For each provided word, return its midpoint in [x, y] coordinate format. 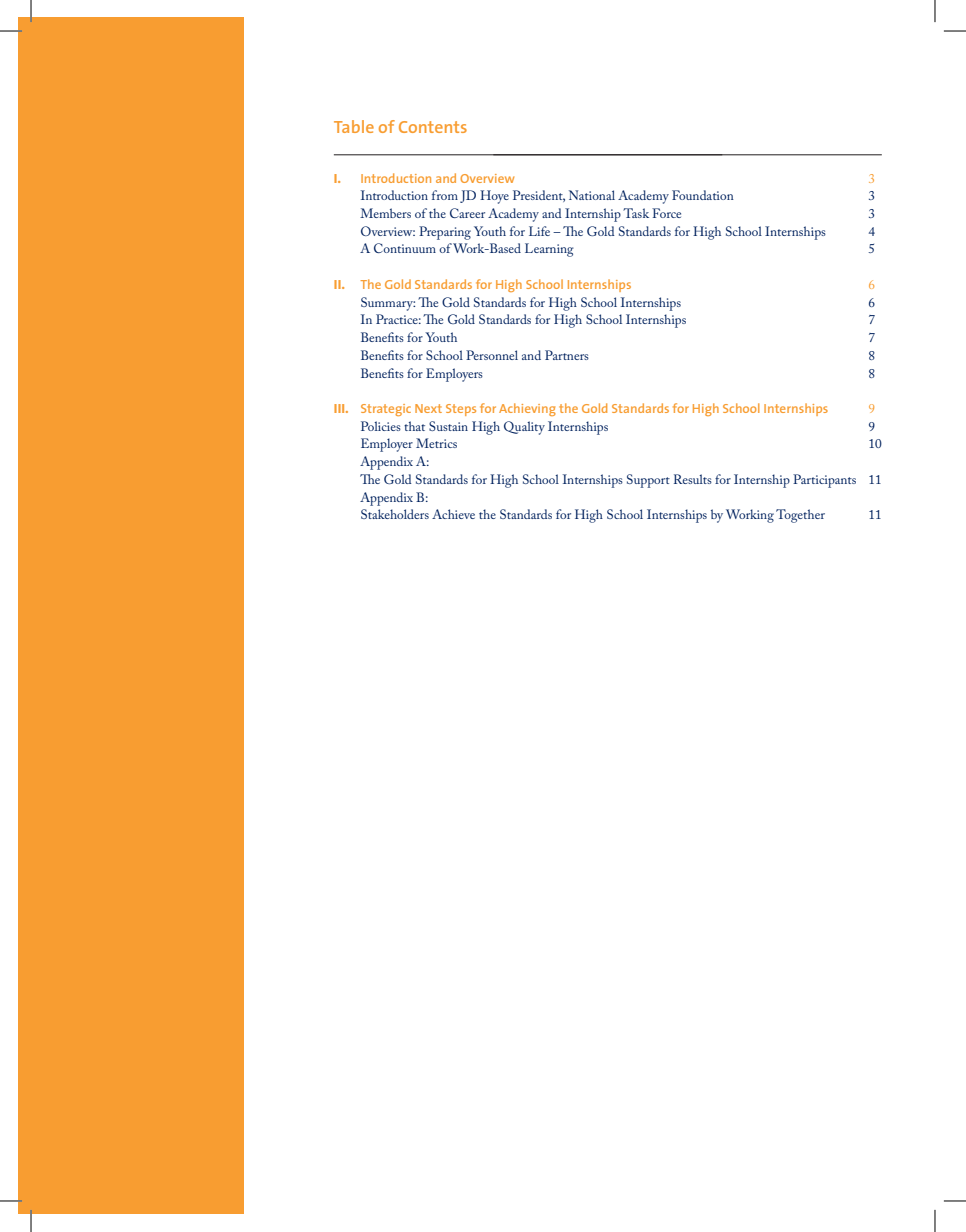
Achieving [527, 409]
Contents [433, 127]
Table [354, 126]
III [340, 408]
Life [539, 231]
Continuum [405, 248]
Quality [524, 428]
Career [467, 213]
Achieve [453, 514]
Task [636, 213]
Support [648, 481]
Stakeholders [395, 514]
